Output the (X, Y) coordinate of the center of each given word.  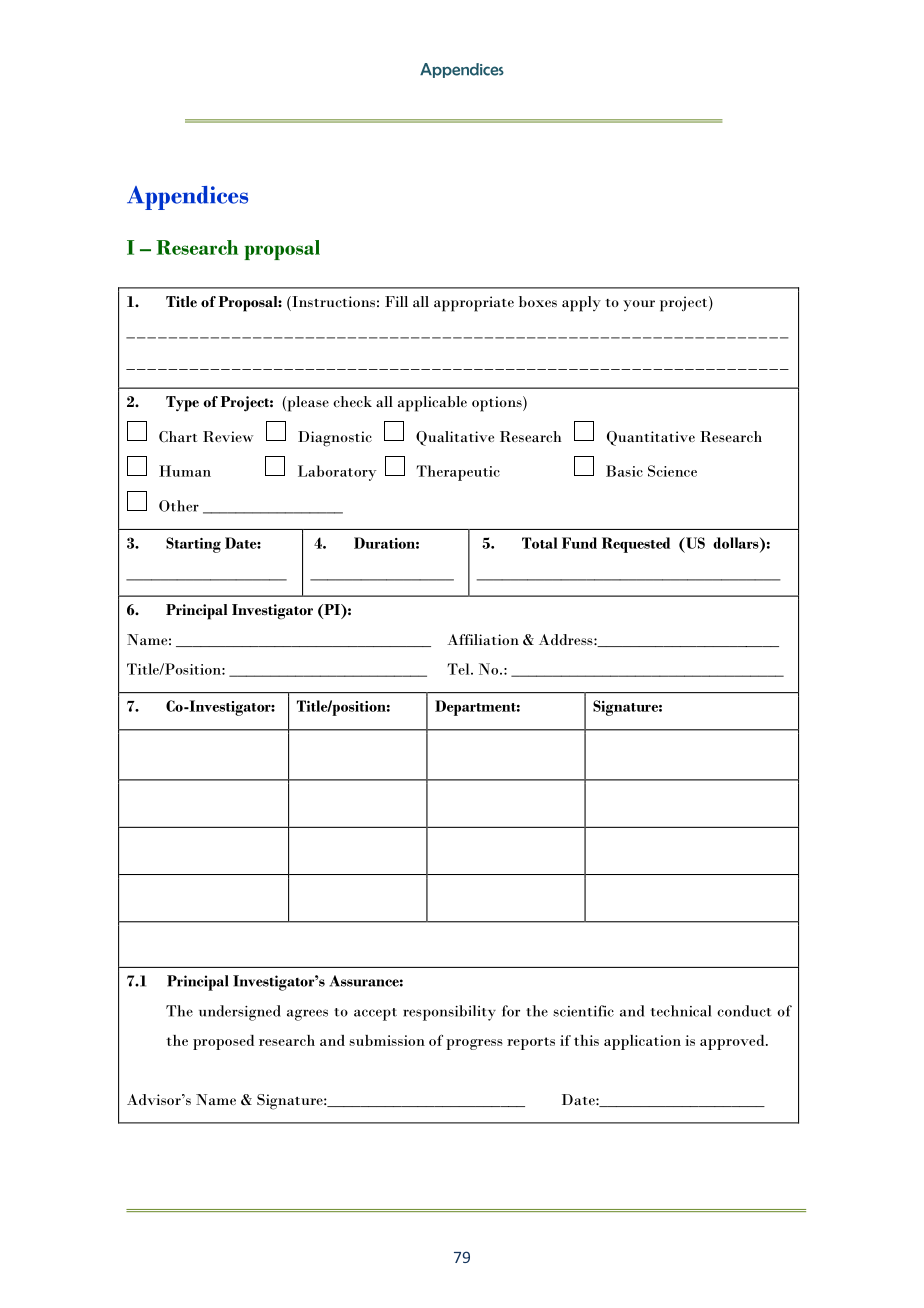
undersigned (240, 1013)
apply (581, 304)
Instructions (332, 301)
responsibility (449, 1013)
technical (681, 1011)
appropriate (474, 304)
